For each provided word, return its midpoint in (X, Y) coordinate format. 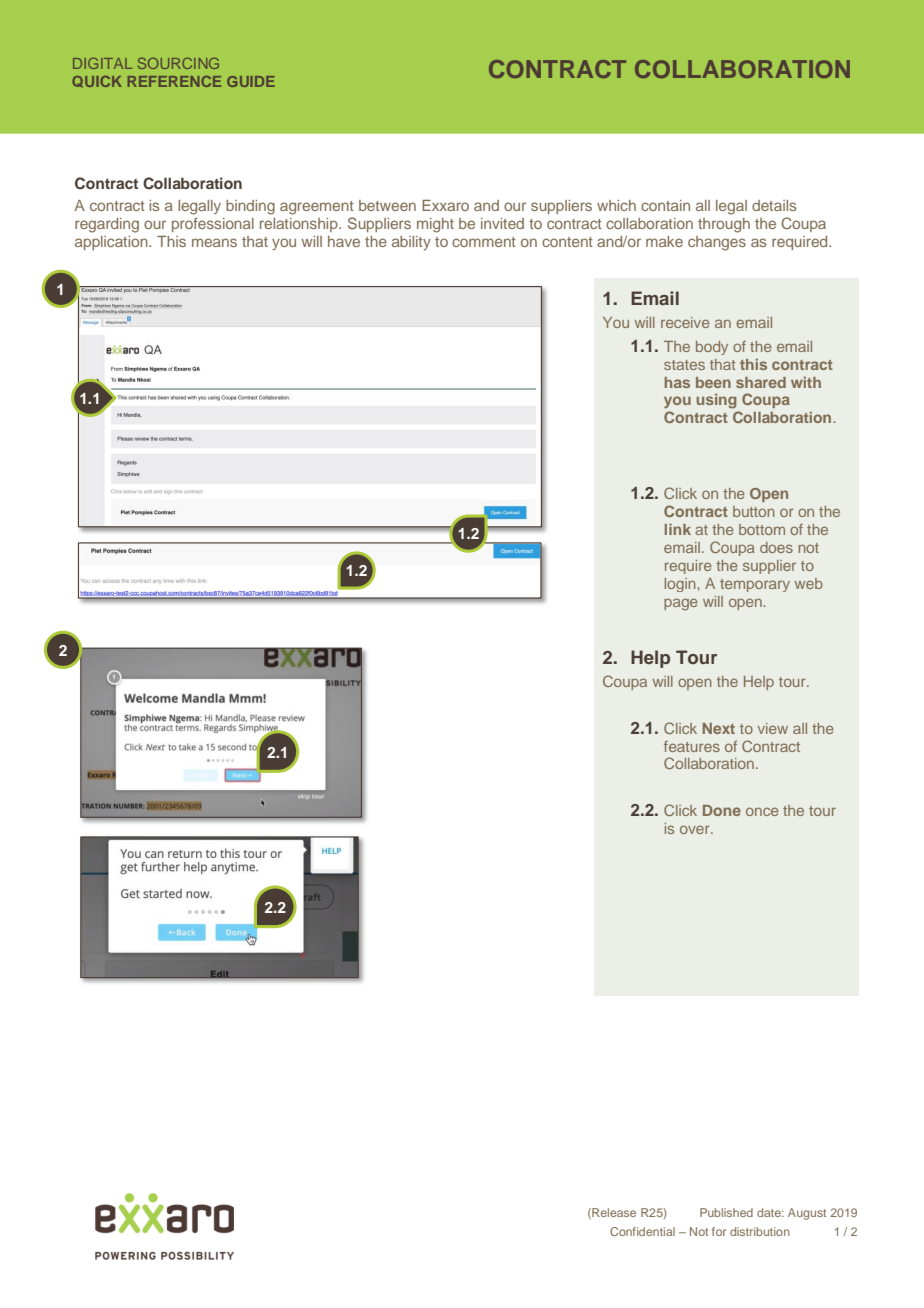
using (717, 401)
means (214, 242)
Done (722, 810)
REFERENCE (174, 81)
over (696, 829)
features (692, 746)
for (719, 1231)
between (387, 205)
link (678, 529)
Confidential (642, 1231)
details (774, 205)
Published (726, 1212)
